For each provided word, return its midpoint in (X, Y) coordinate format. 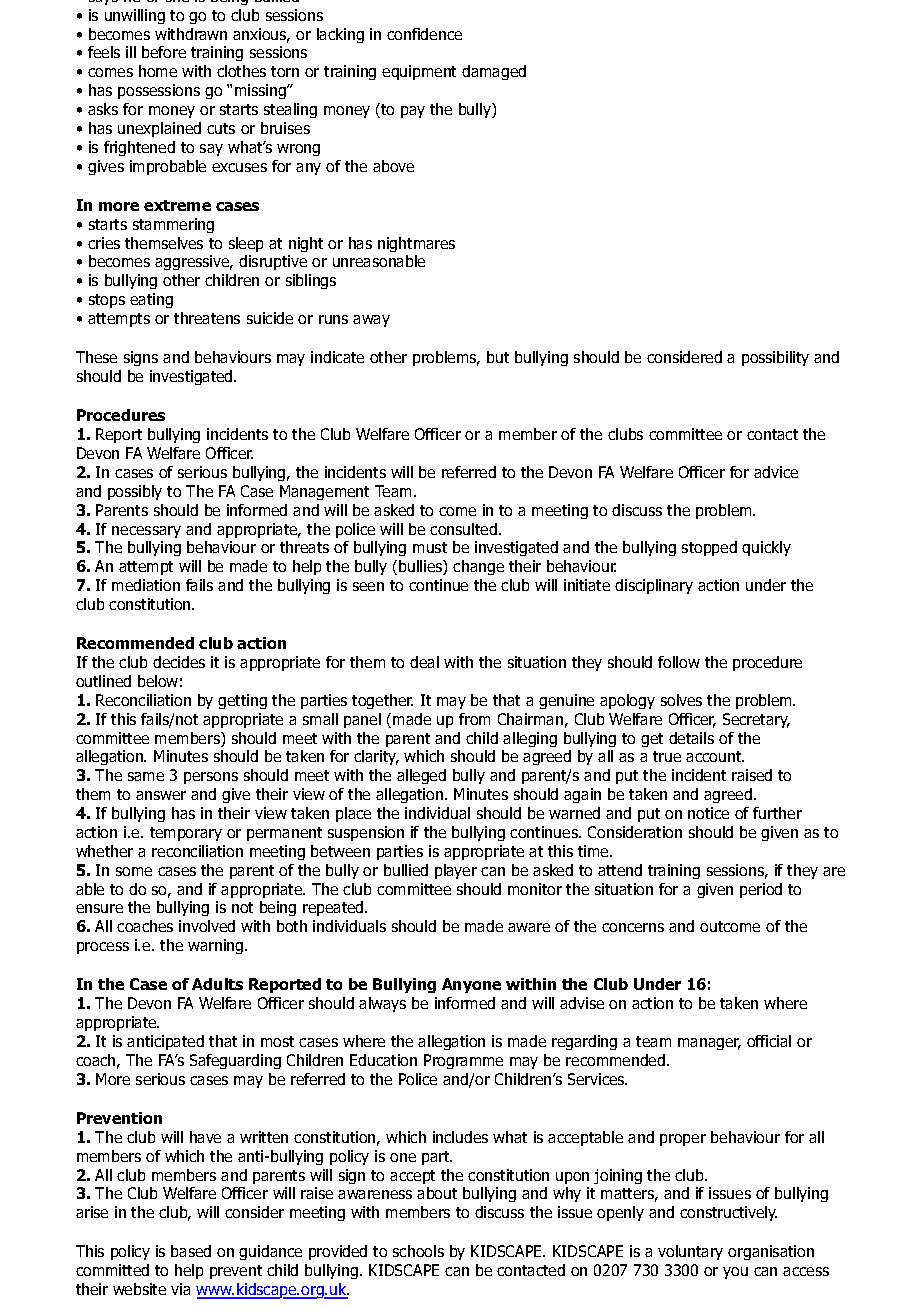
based (191, 1251)
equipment (419, 72)
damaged (494, 72)
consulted (463, 529)
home (158, 71)
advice (776, 472)
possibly (135, 492)
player (456, 871)
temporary (186, 834)
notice (708, 813)
